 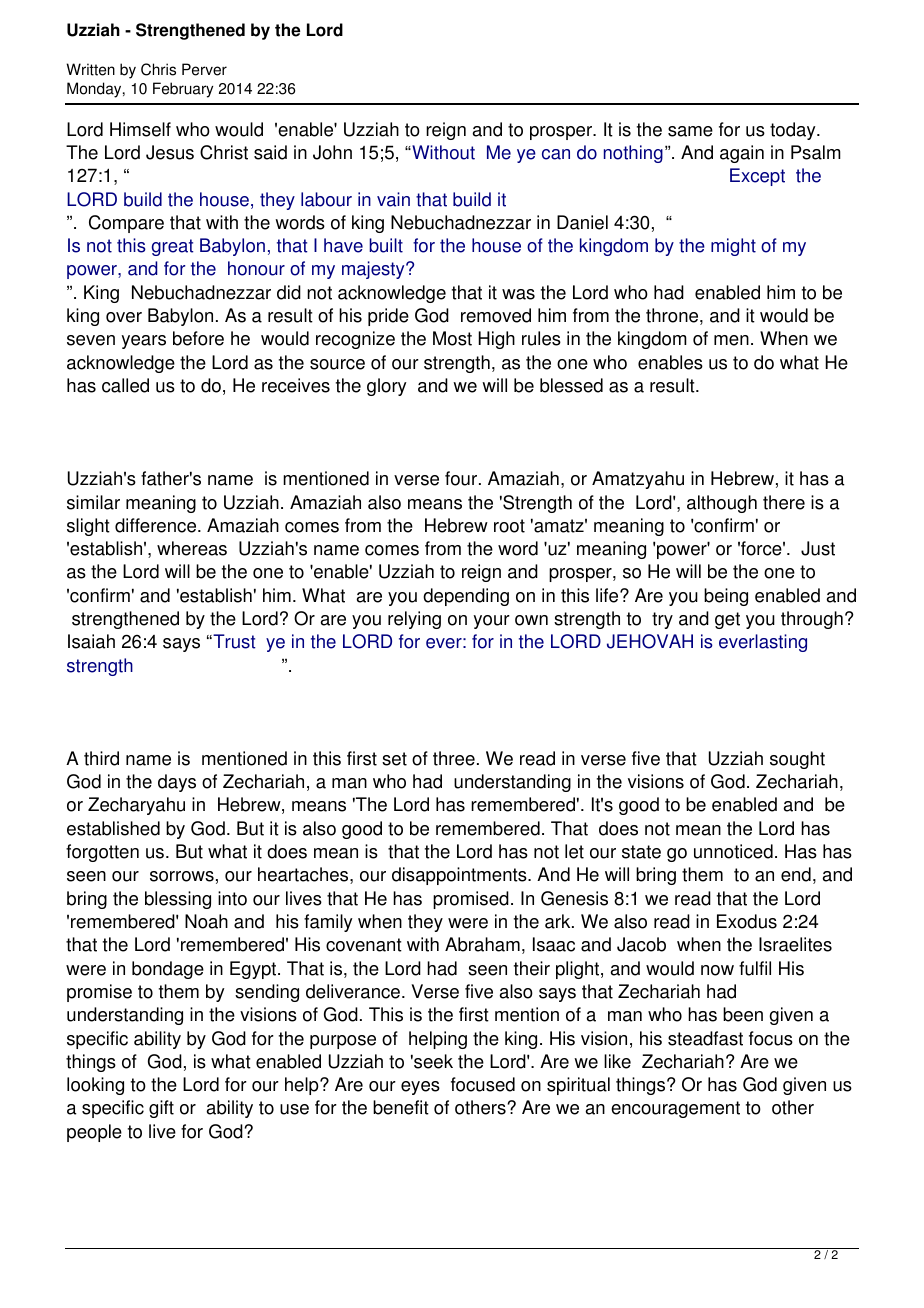 What do you see at coordinates (556, 154) in the page?
I see `can` at bounding box center [556, 154].
